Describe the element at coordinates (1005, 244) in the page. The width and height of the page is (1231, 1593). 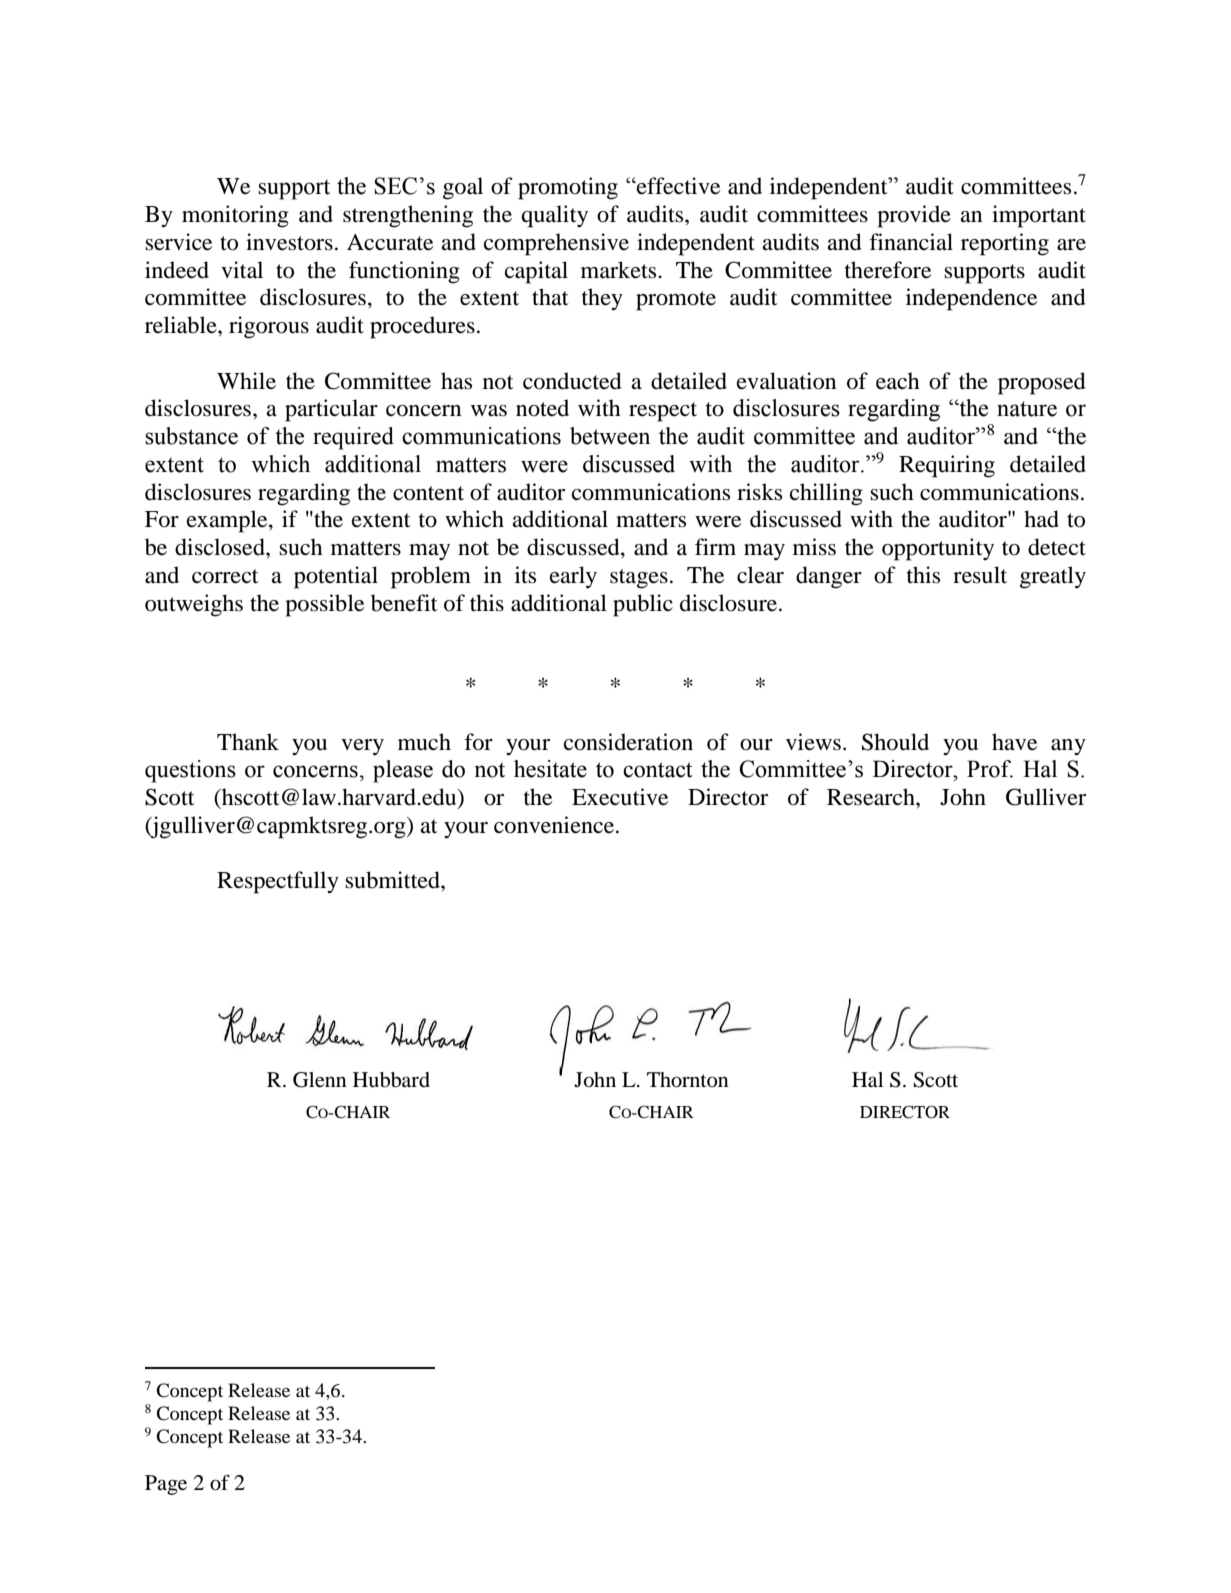
I see `reporting` at that location.
